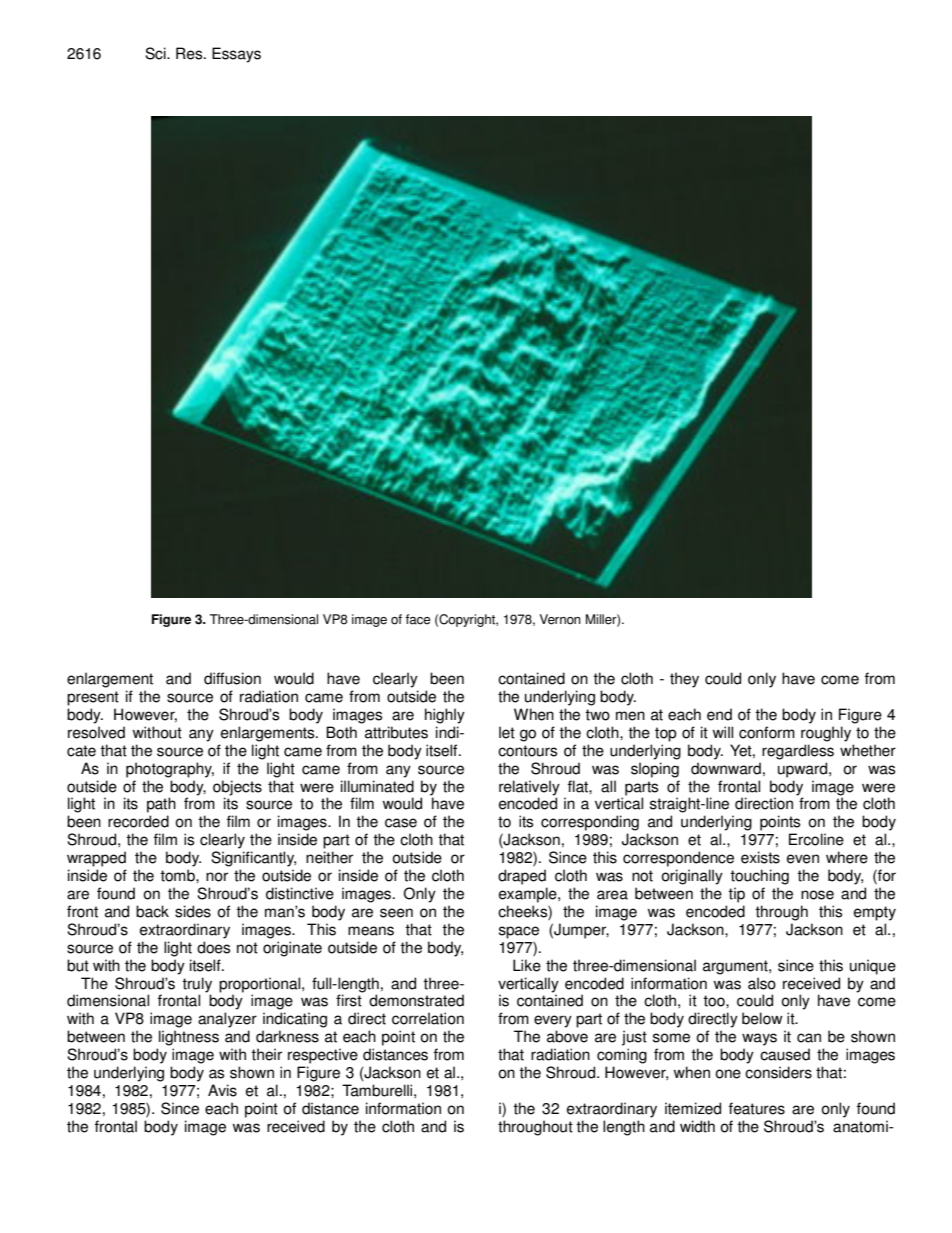 Image resolution: width=952 pixels, height=1233 pixels. What do you see at coordinates (684, 680) in the image?
I see `they` at bounding box center [684, 680].
